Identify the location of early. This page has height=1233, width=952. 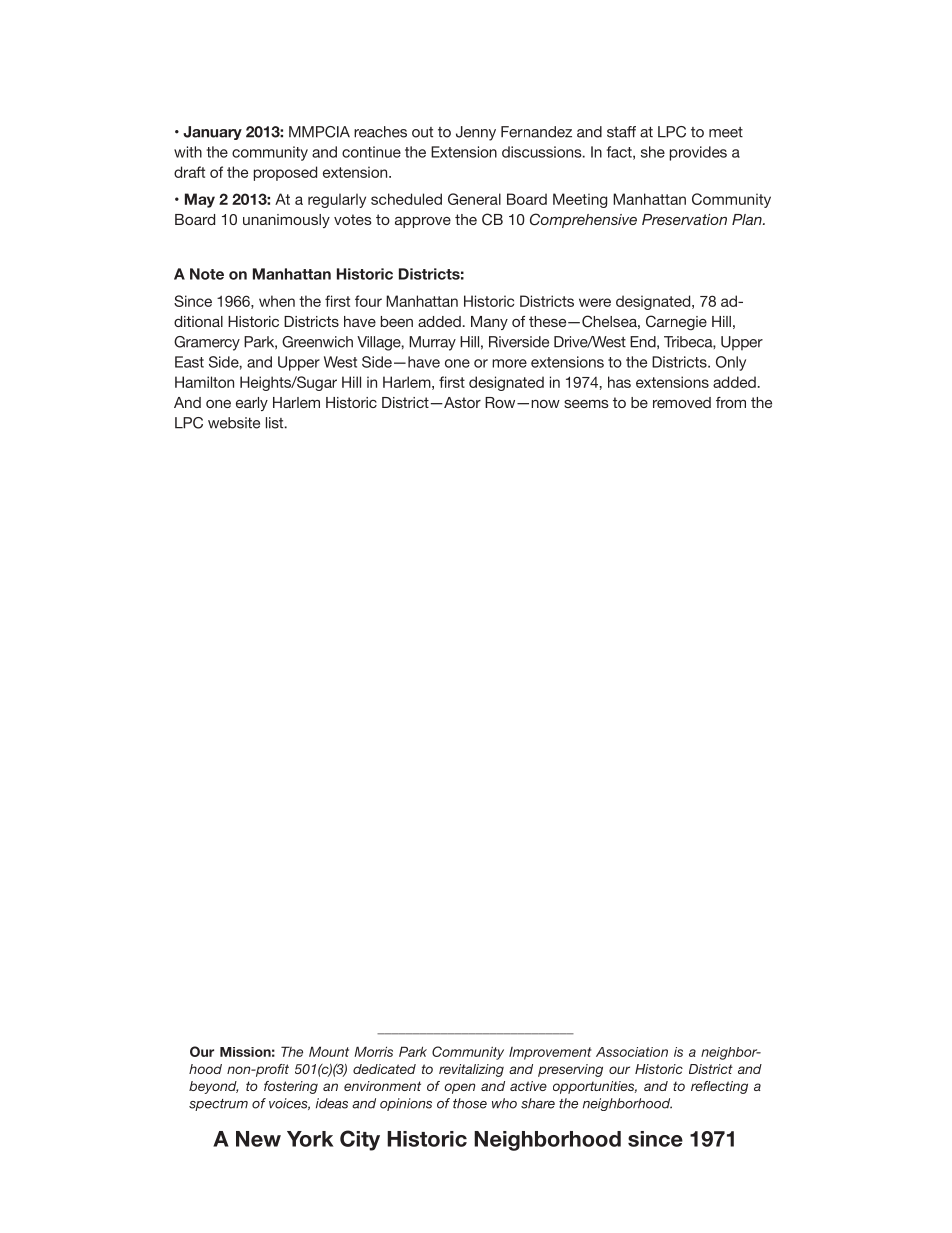
(252, 404).
